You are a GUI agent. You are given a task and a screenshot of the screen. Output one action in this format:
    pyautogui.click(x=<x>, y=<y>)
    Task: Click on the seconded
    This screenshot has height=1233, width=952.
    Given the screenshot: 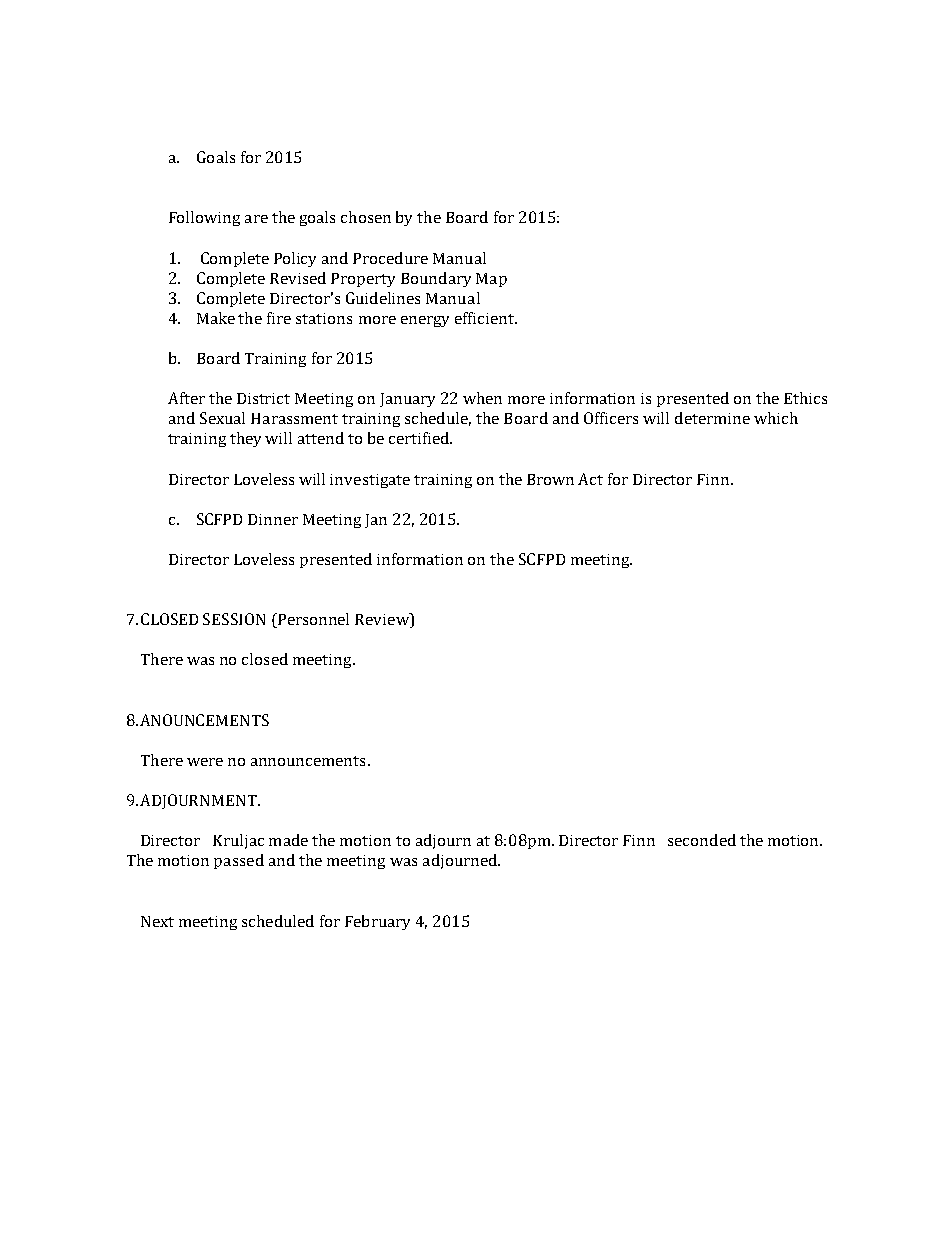 What is the action you would take?
    pyautogui.click(x=702, y=840)
